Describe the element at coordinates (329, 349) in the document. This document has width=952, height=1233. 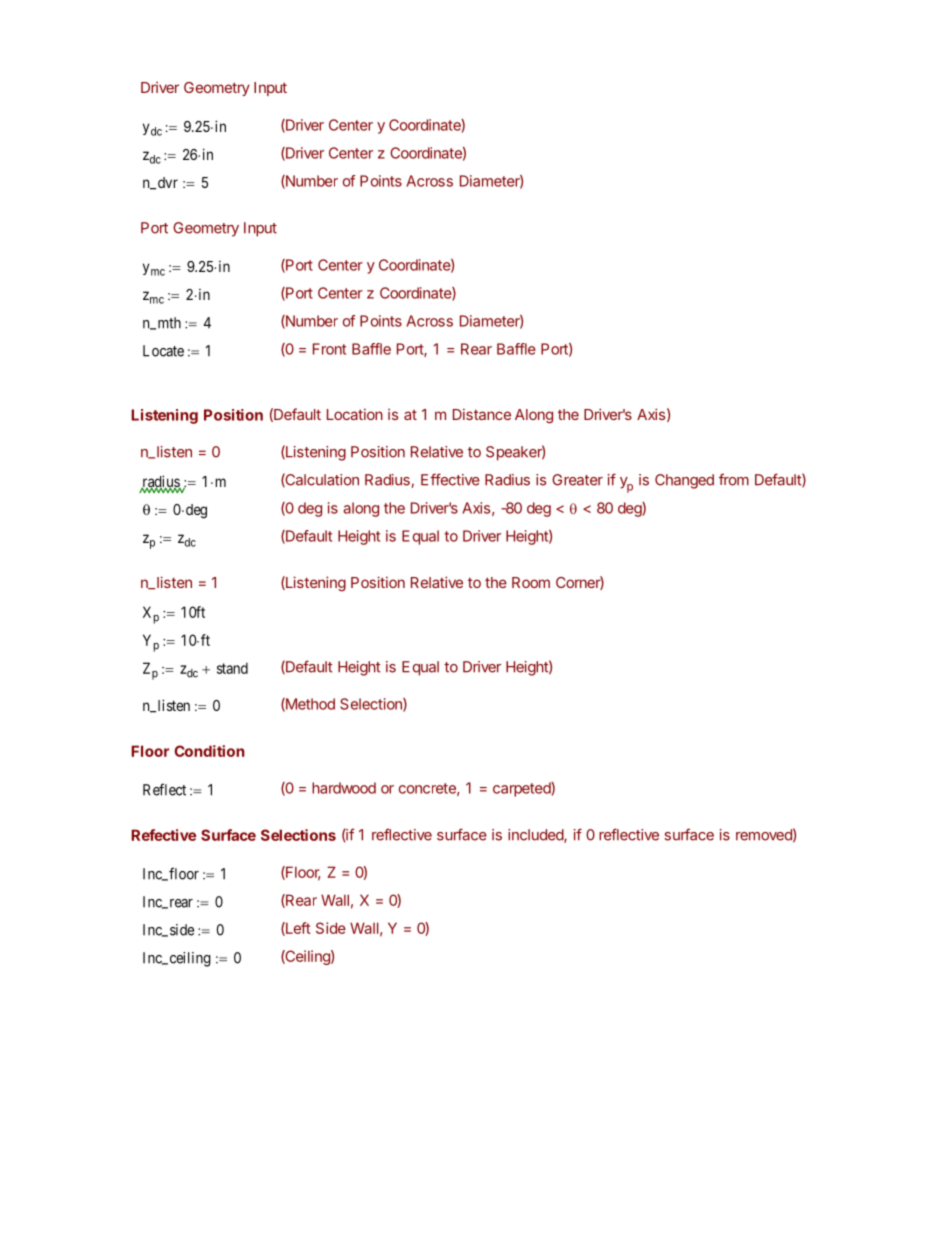
I see `Front` at that location.
